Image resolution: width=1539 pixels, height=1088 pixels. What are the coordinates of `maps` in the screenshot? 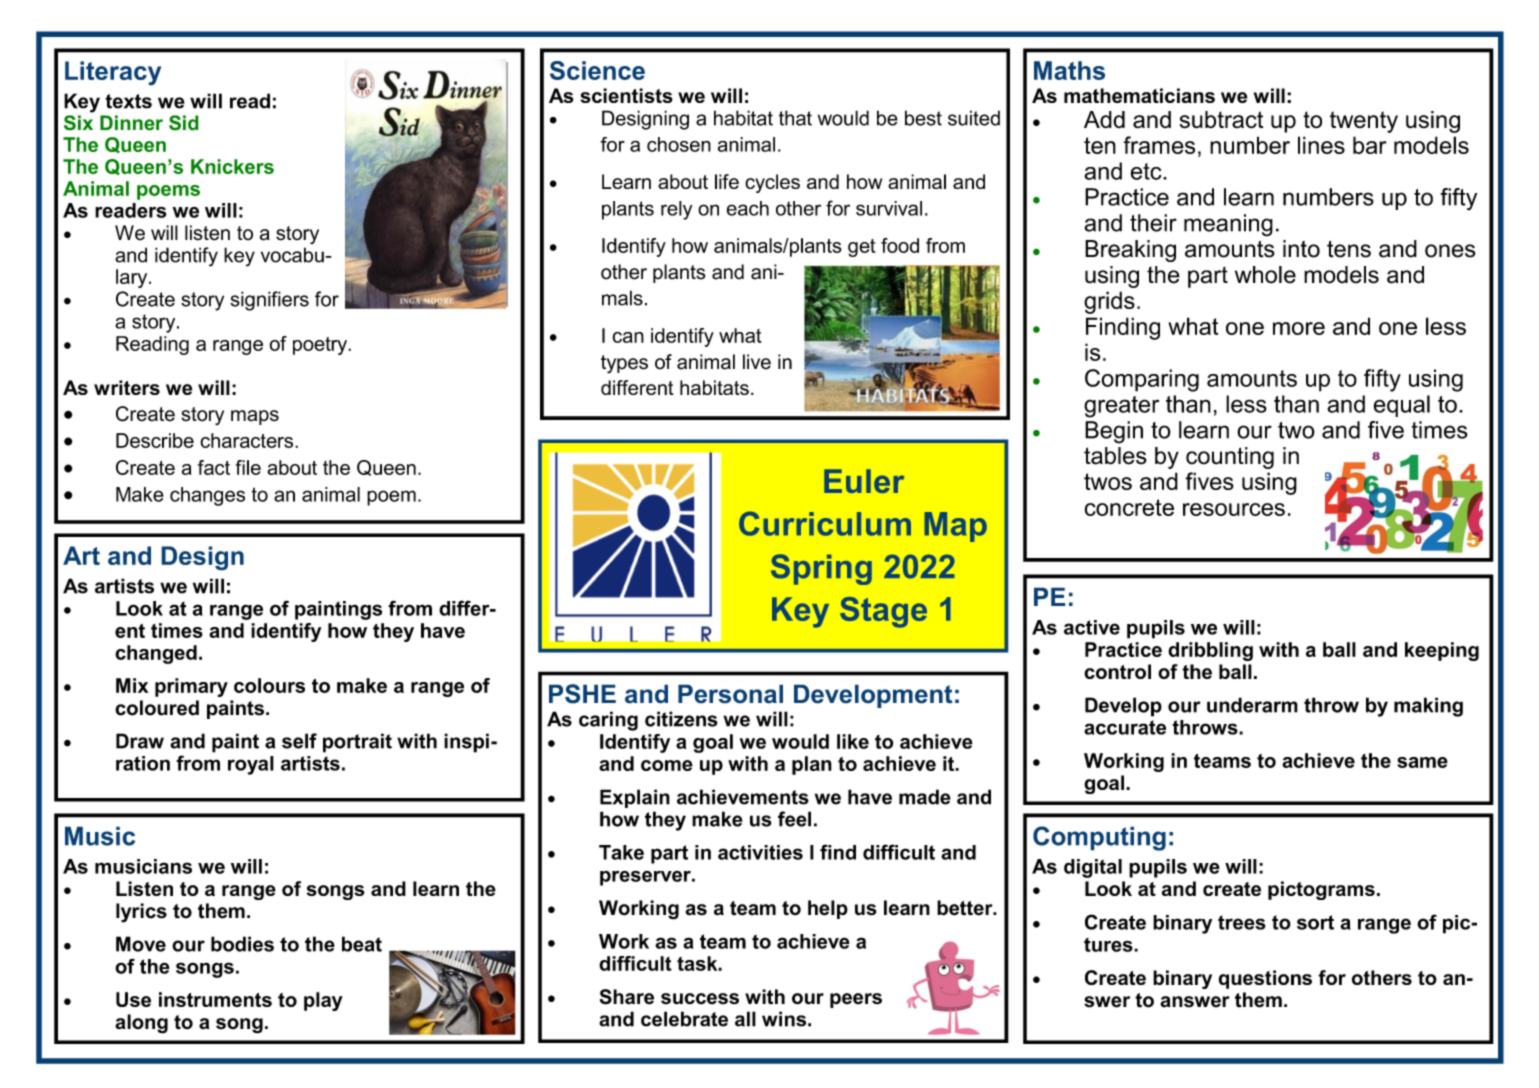 It's located at (255, 417).
